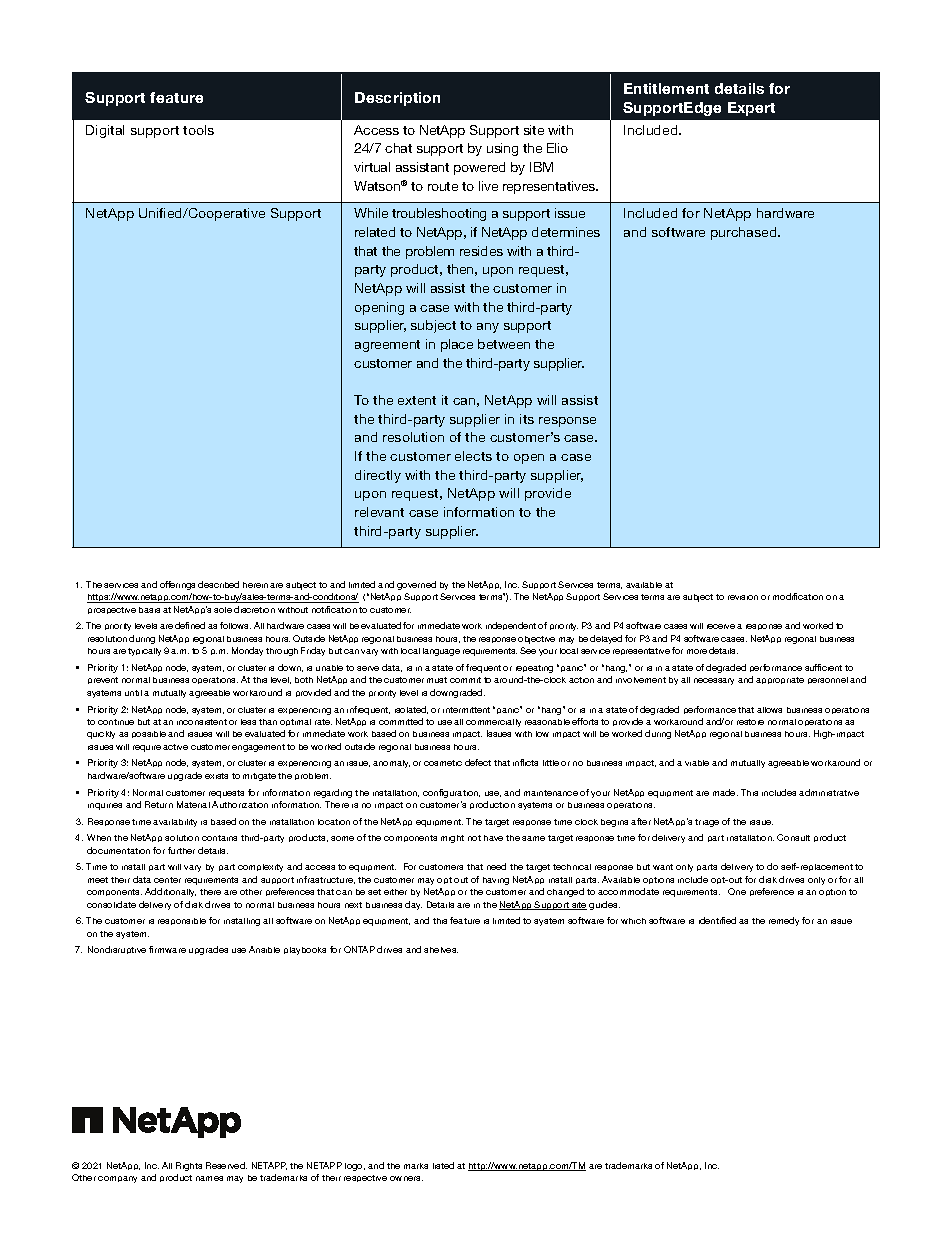  I want to click on using, so click(502, 149).
